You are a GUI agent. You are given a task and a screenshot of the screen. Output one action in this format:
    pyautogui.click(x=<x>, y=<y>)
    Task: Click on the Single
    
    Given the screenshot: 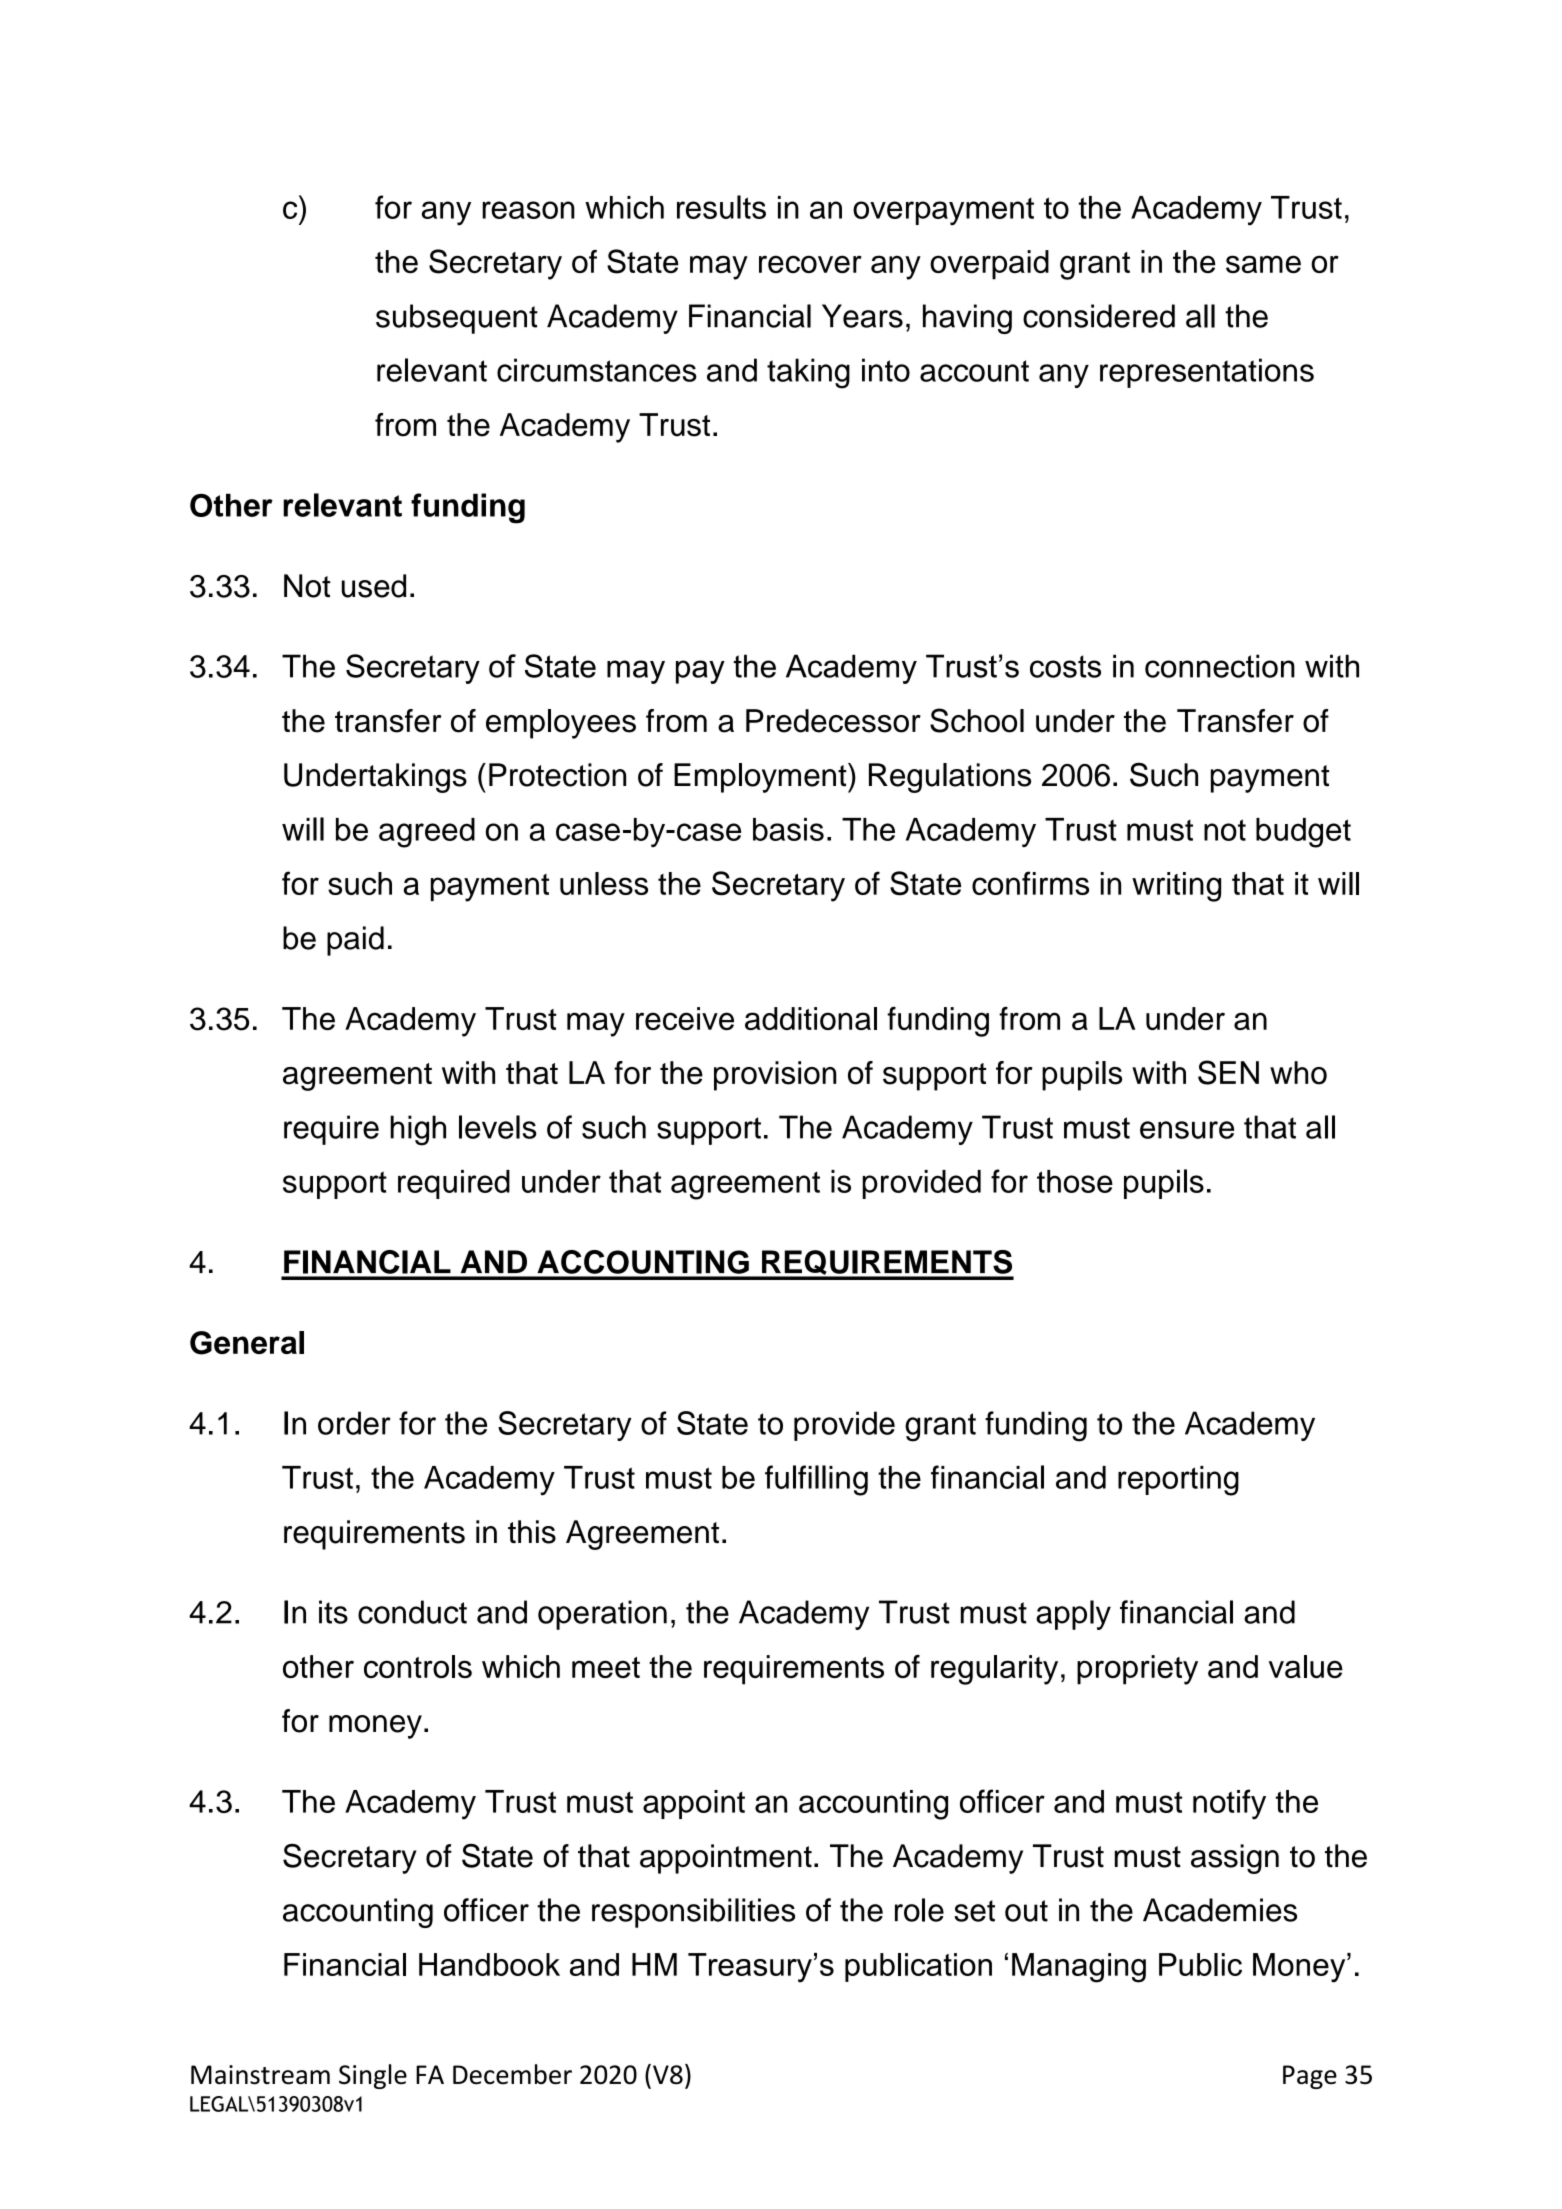 What is the action you would take?
    pyautogui.click(x=373, y=2076)
